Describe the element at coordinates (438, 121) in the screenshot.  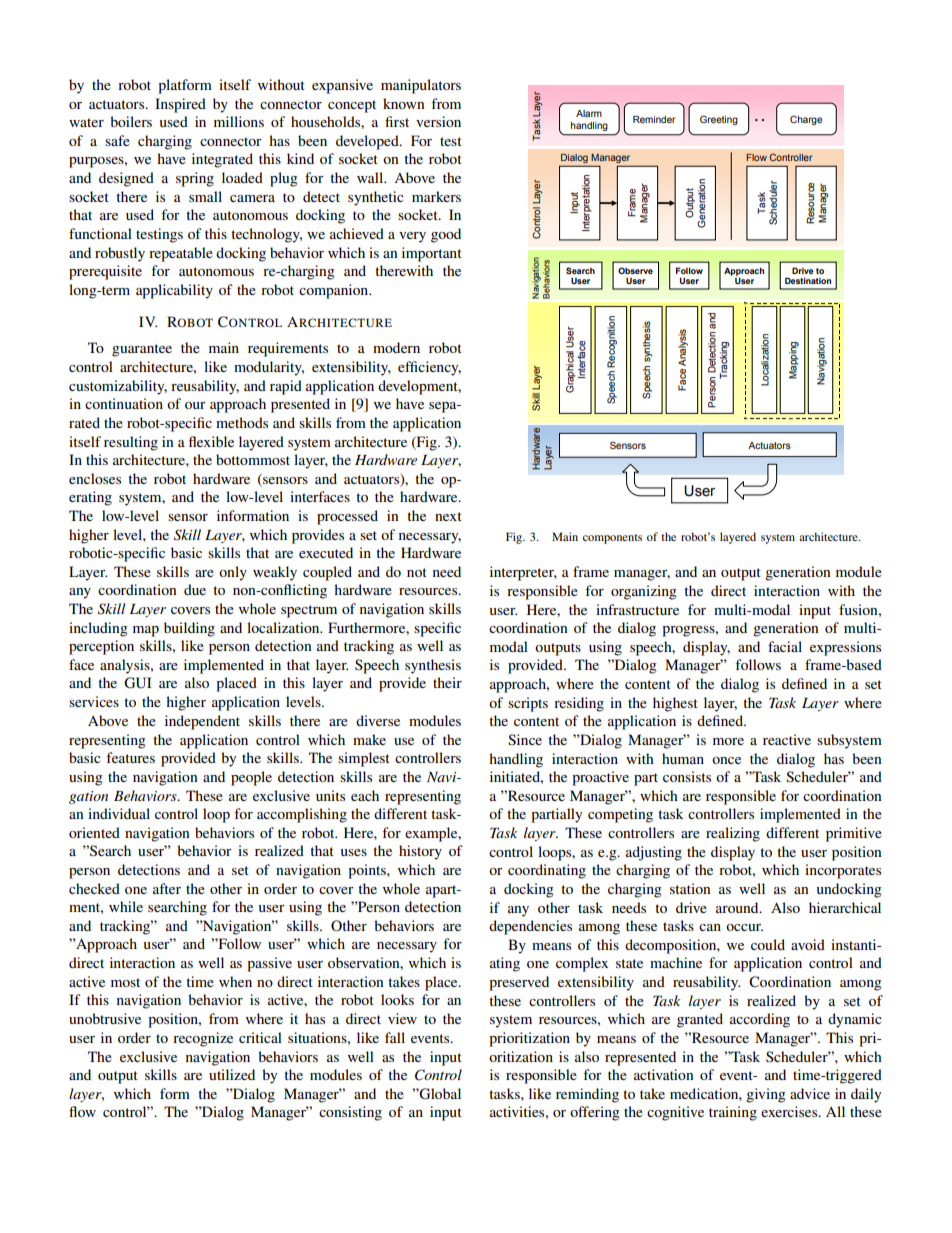
I see `version` at that location.
